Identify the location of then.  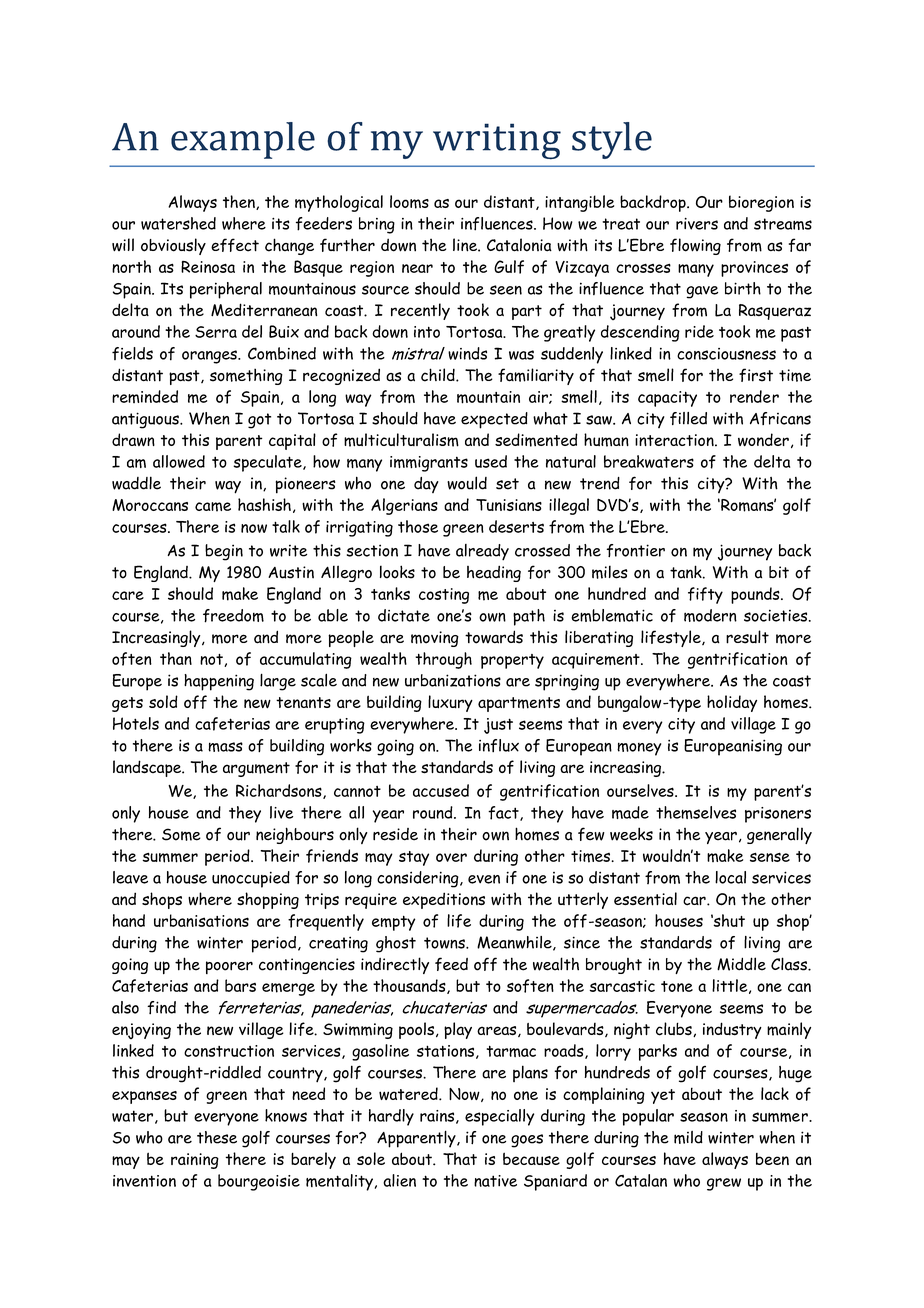
(240, 202).
